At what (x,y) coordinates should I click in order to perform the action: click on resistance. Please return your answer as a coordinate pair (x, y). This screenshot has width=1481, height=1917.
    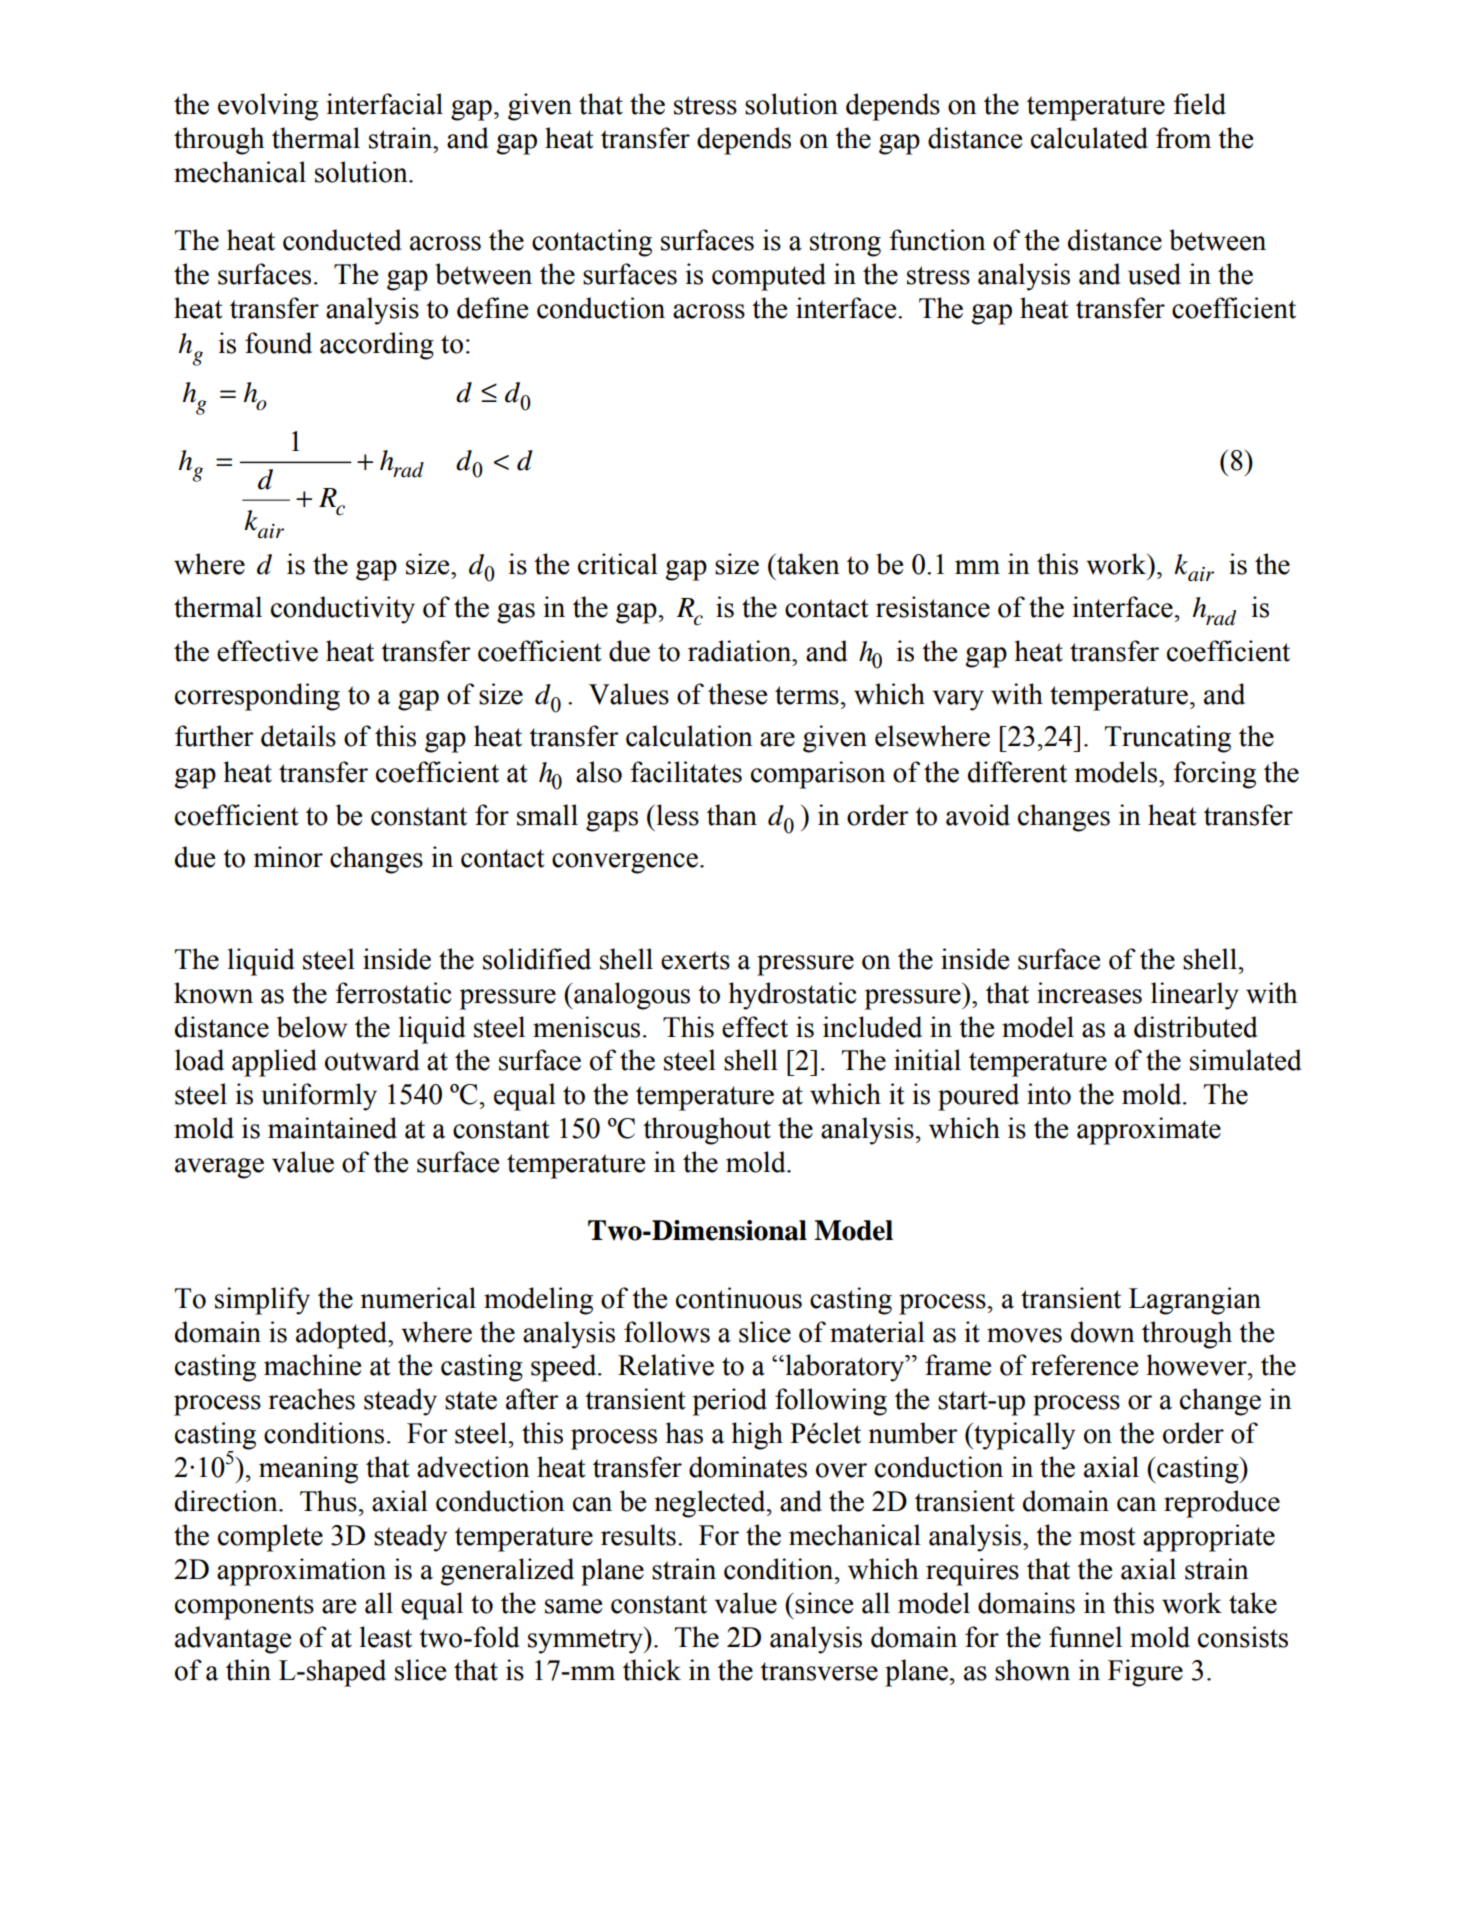
    Looking at the image, I should click on (933, 607).
